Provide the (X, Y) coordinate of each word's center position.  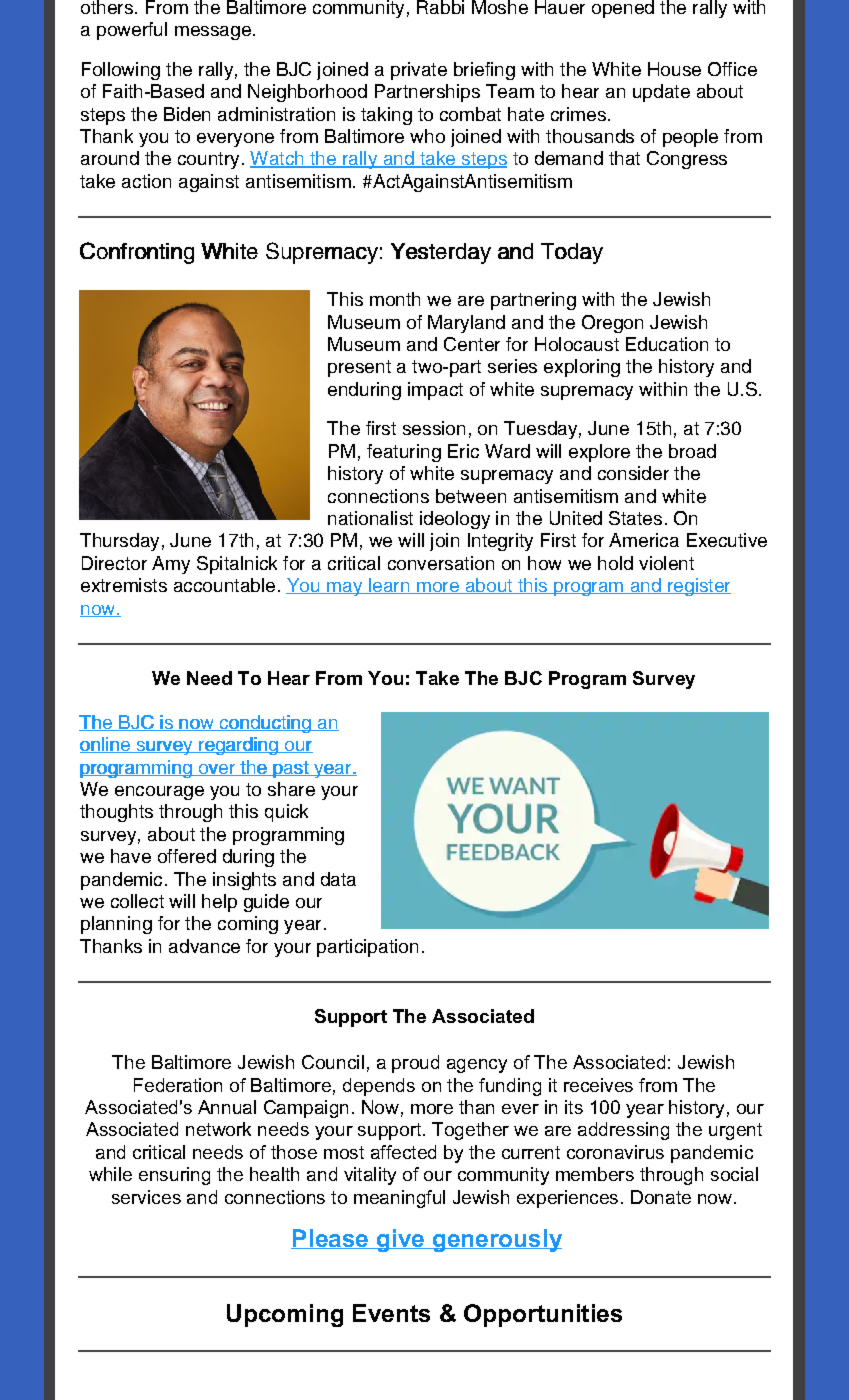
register (698, 587)
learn (388, 586)
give (400, 1240)
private (419, 71)
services (146, 1197)
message (213, 33)
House (674, 69)
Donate (661, 1197)
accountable (224, 585)
